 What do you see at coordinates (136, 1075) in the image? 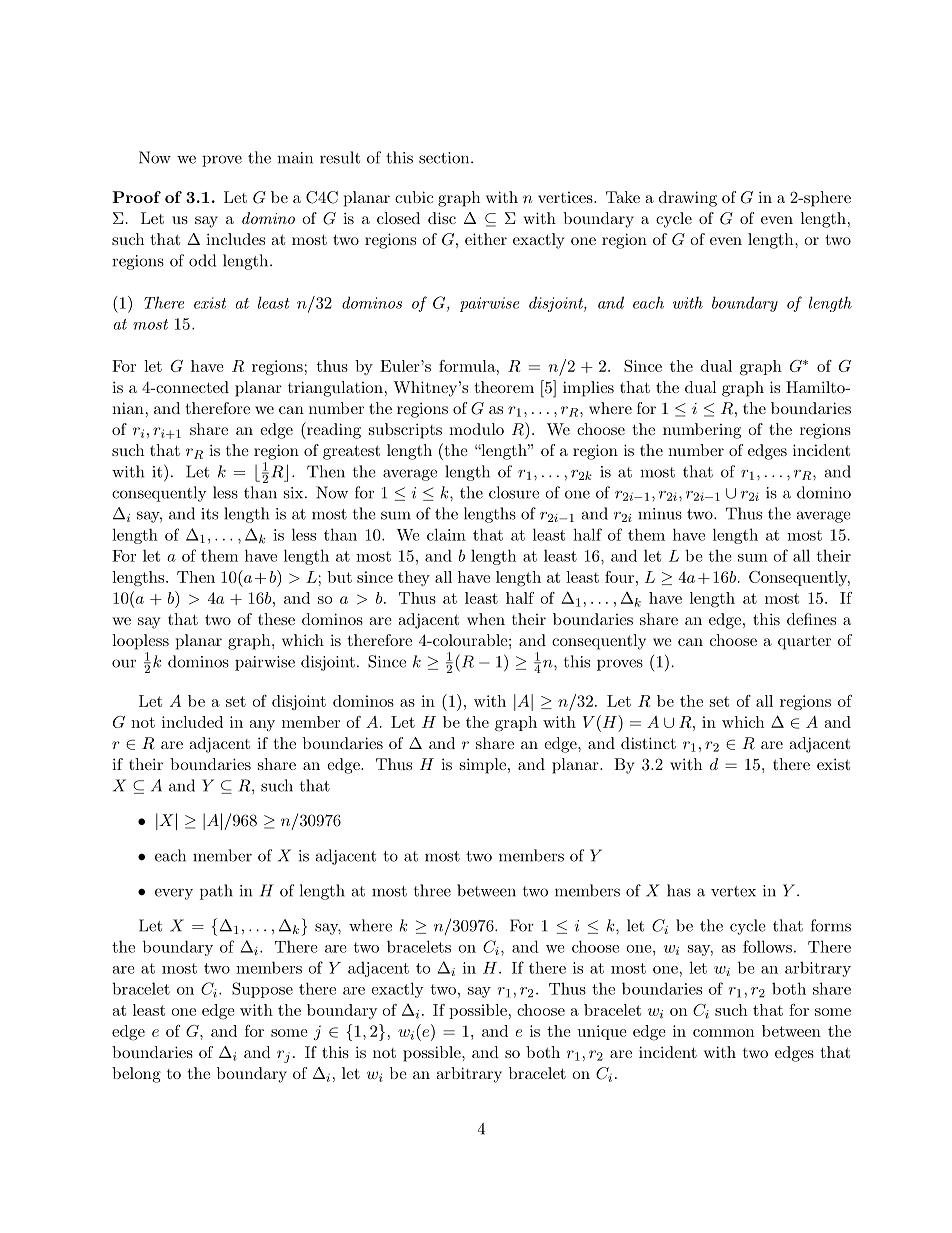
I see `belong` at bounding box center [136, 1075].
